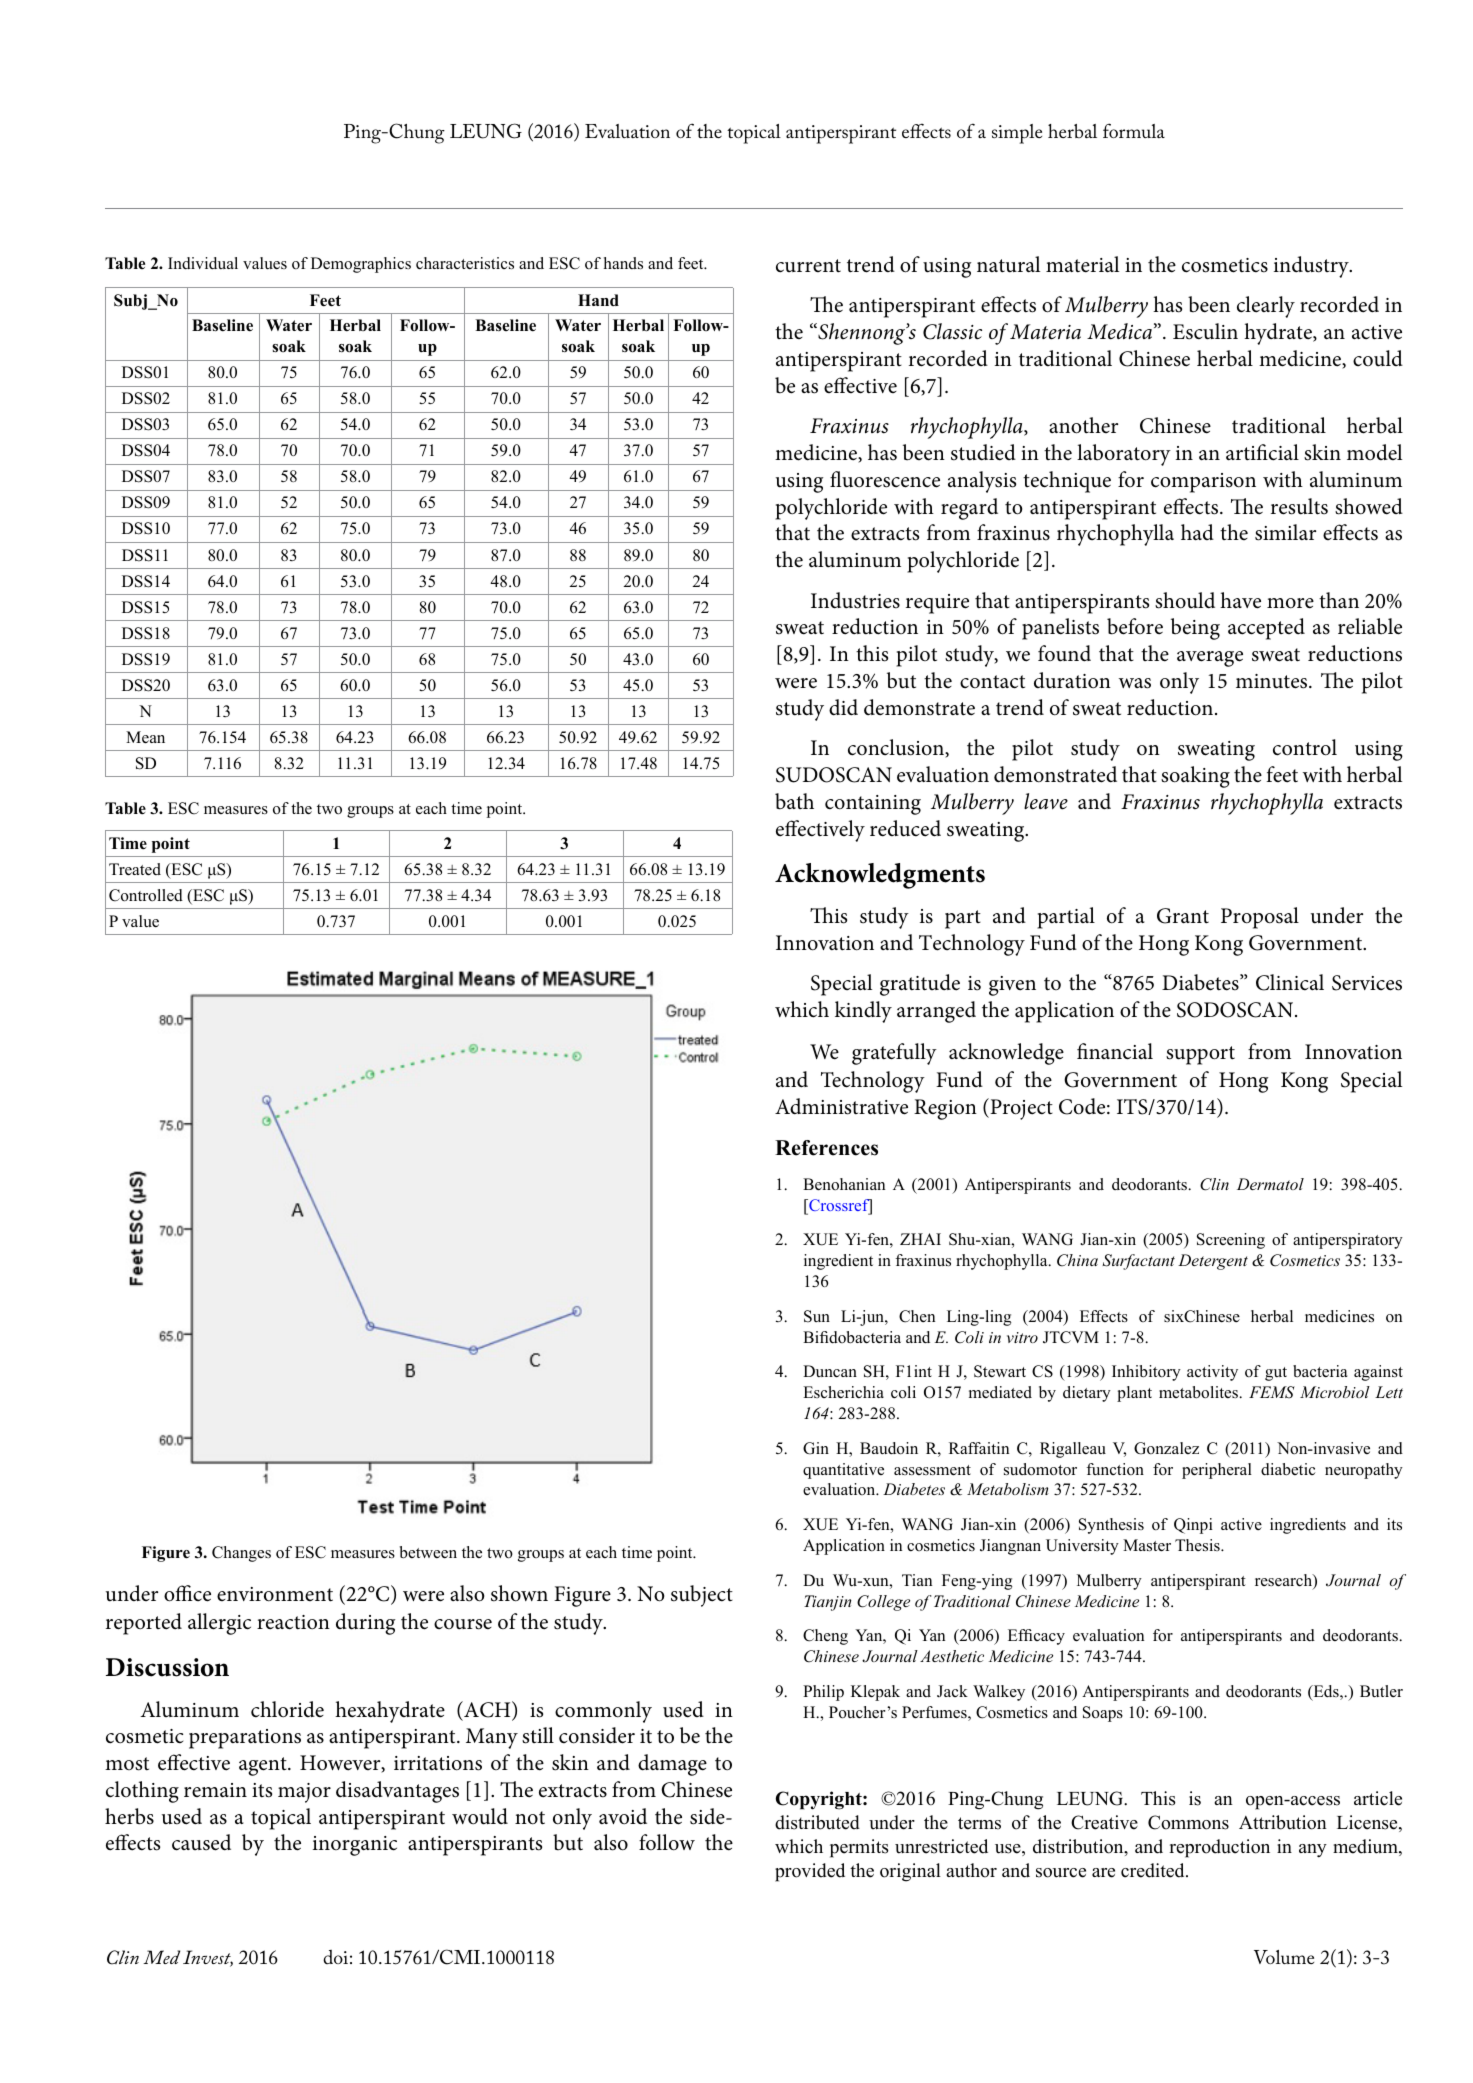 The height and width of the image is (2083, 1473). What do you see at coordinates (1212, 1373) in the image?
I see `activity` at bounding box center [1212, 1373].
